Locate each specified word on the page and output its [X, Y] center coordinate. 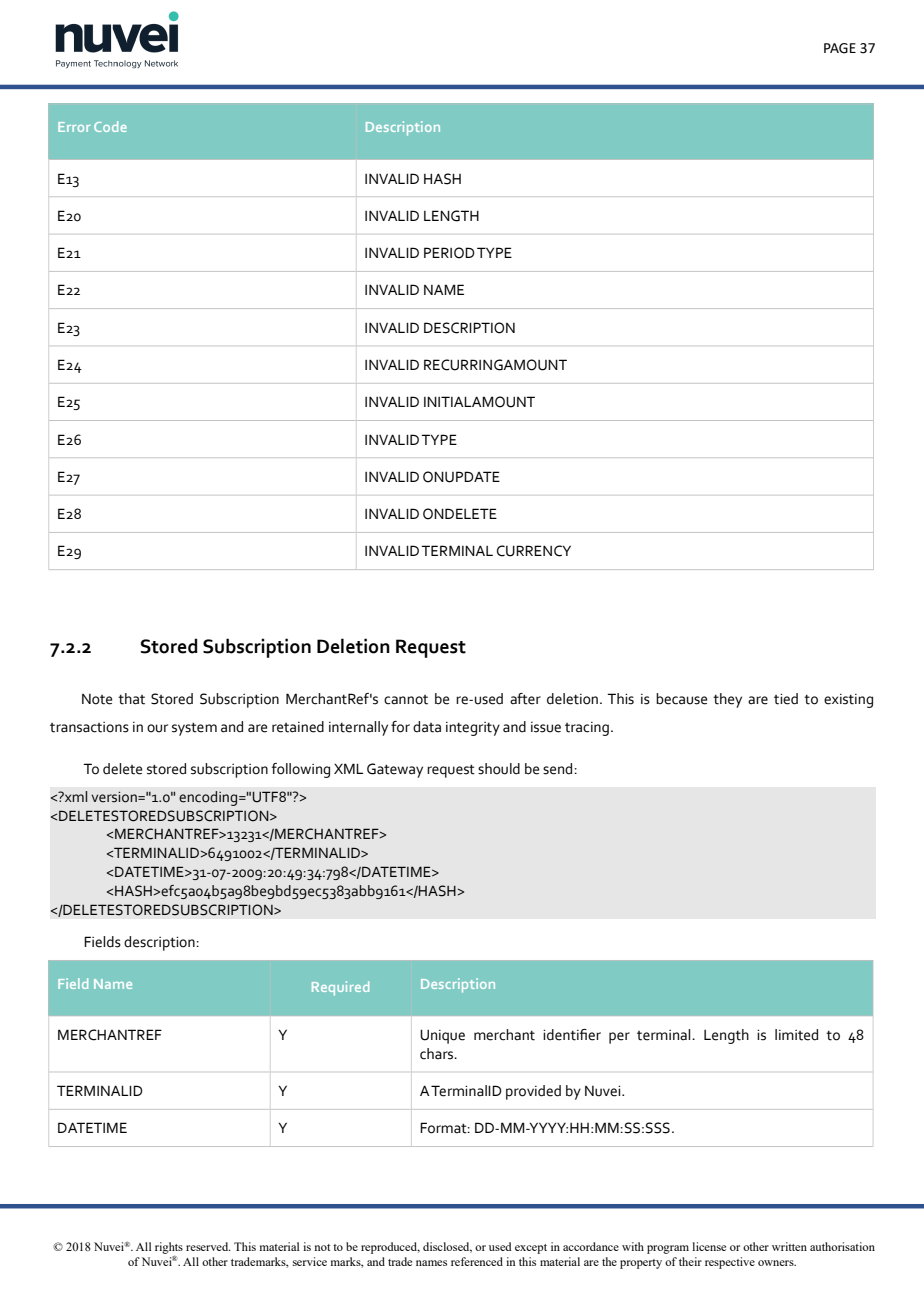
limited [796, 1035]
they [727, 700]
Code [110, 126]
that [131, 699]
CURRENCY [534, 551]
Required [340, 988]
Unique [442, 1036]
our [157, 728]
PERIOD [449, 253]
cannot [406, 700]
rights [169, 1249]
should [499, 769]
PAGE [840, 48]
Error [74, 127]
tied [786, 699]
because [681, 699]
